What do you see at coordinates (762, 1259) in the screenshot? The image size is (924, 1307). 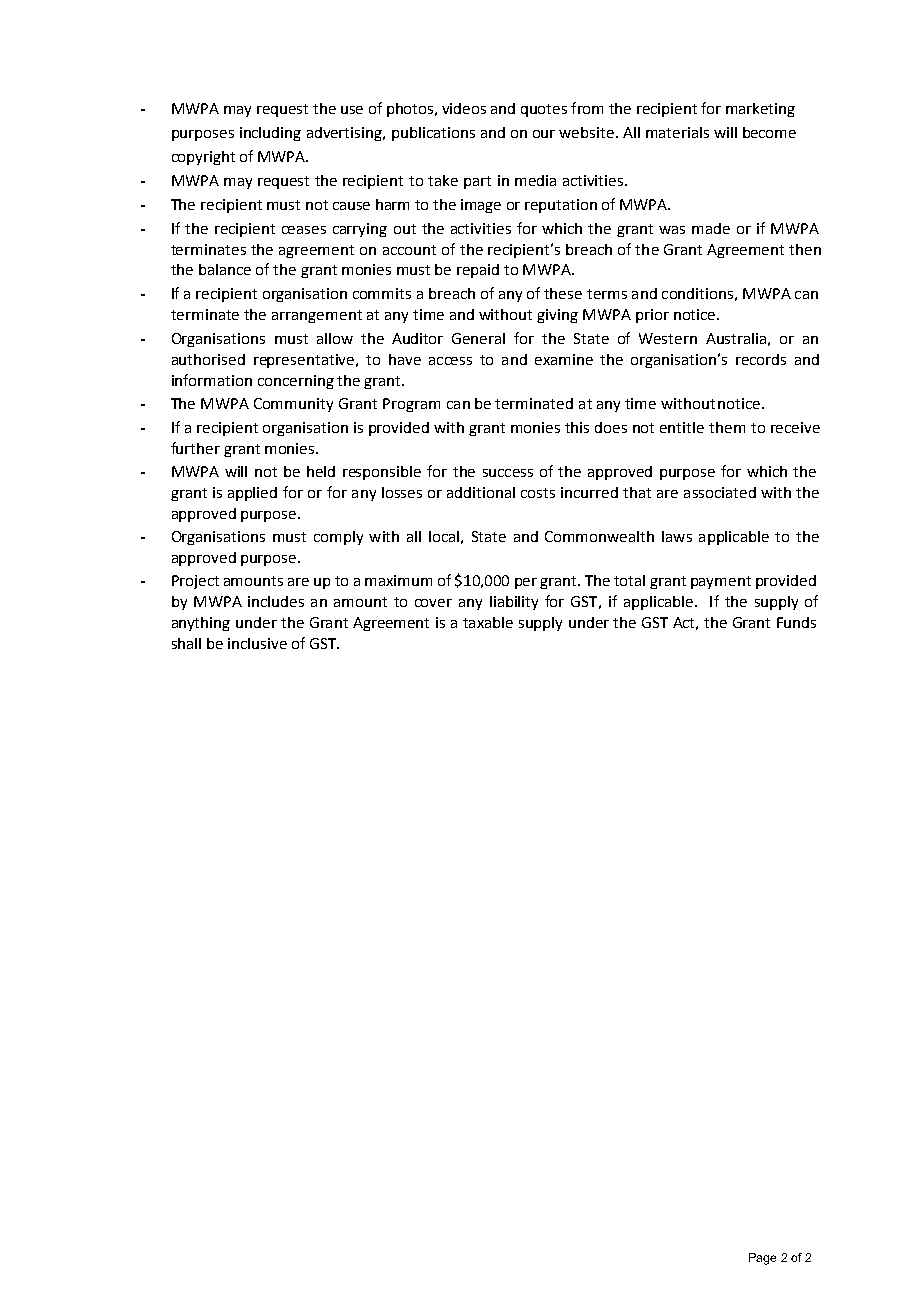 I see `Page` at bounding box center [762, 1259].
